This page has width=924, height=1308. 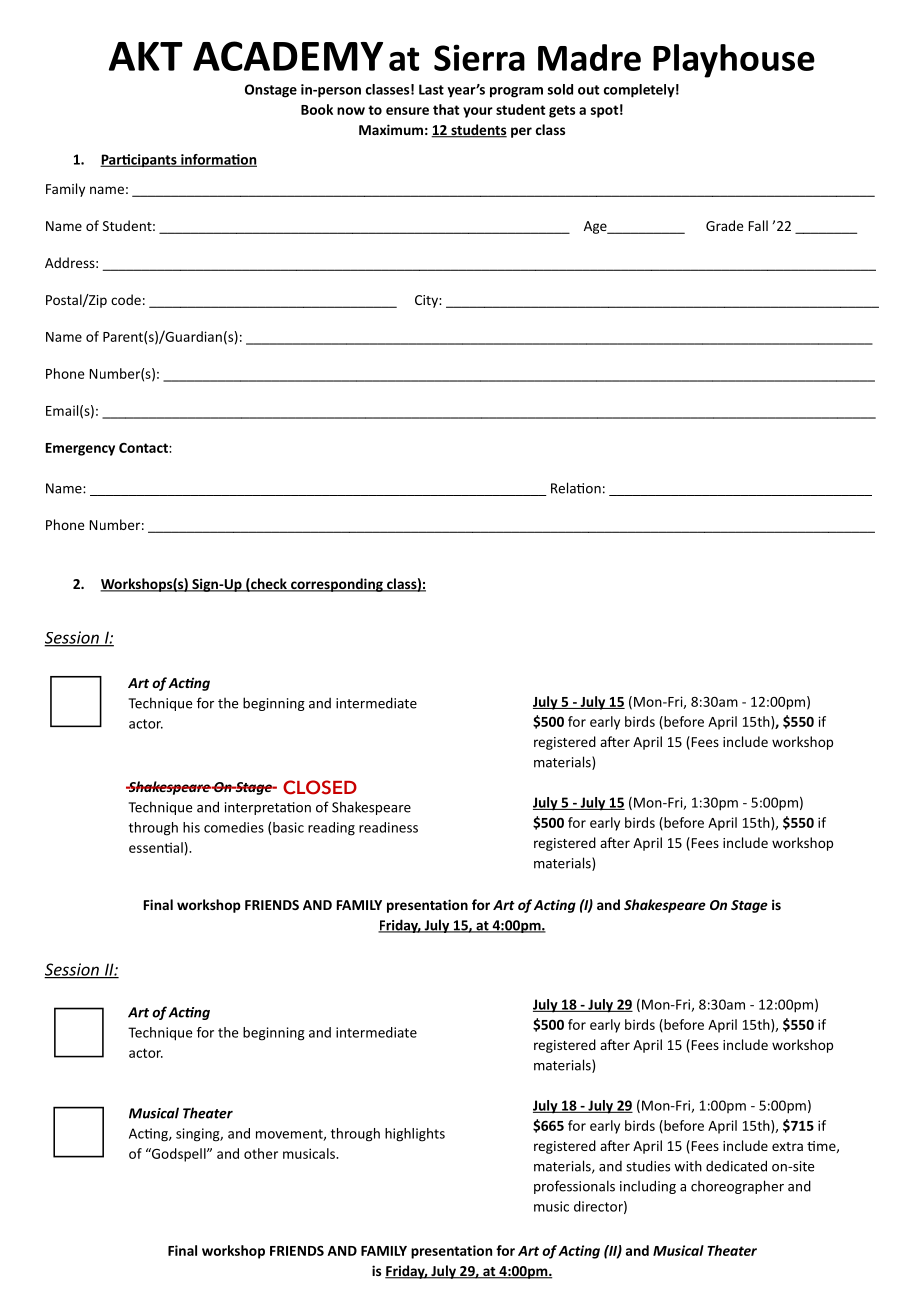 What do you see at coordinates (724, 225) in the page?
I see `Grade` at bounding box center [724, 225].
